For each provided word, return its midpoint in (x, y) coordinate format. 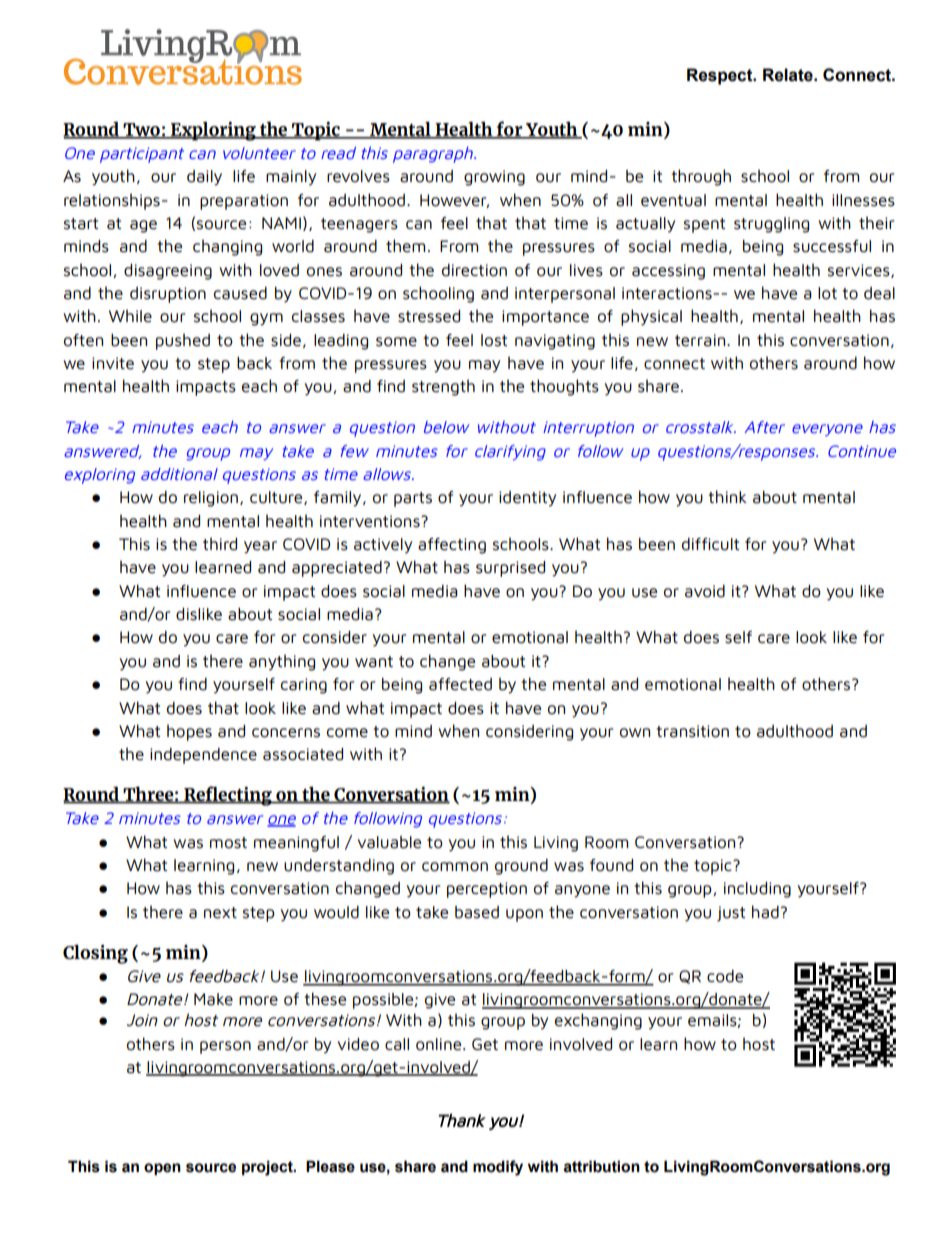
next (220, 913)
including (757, 890)
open (162, 1169)
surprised (510, 569)
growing (494, 178)
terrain (701, 340)
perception (487, 890)
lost (494, 340)
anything (282, 662)
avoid (705, 591)
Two (141, 130)
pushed (183, 341)
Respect (721, 76)
